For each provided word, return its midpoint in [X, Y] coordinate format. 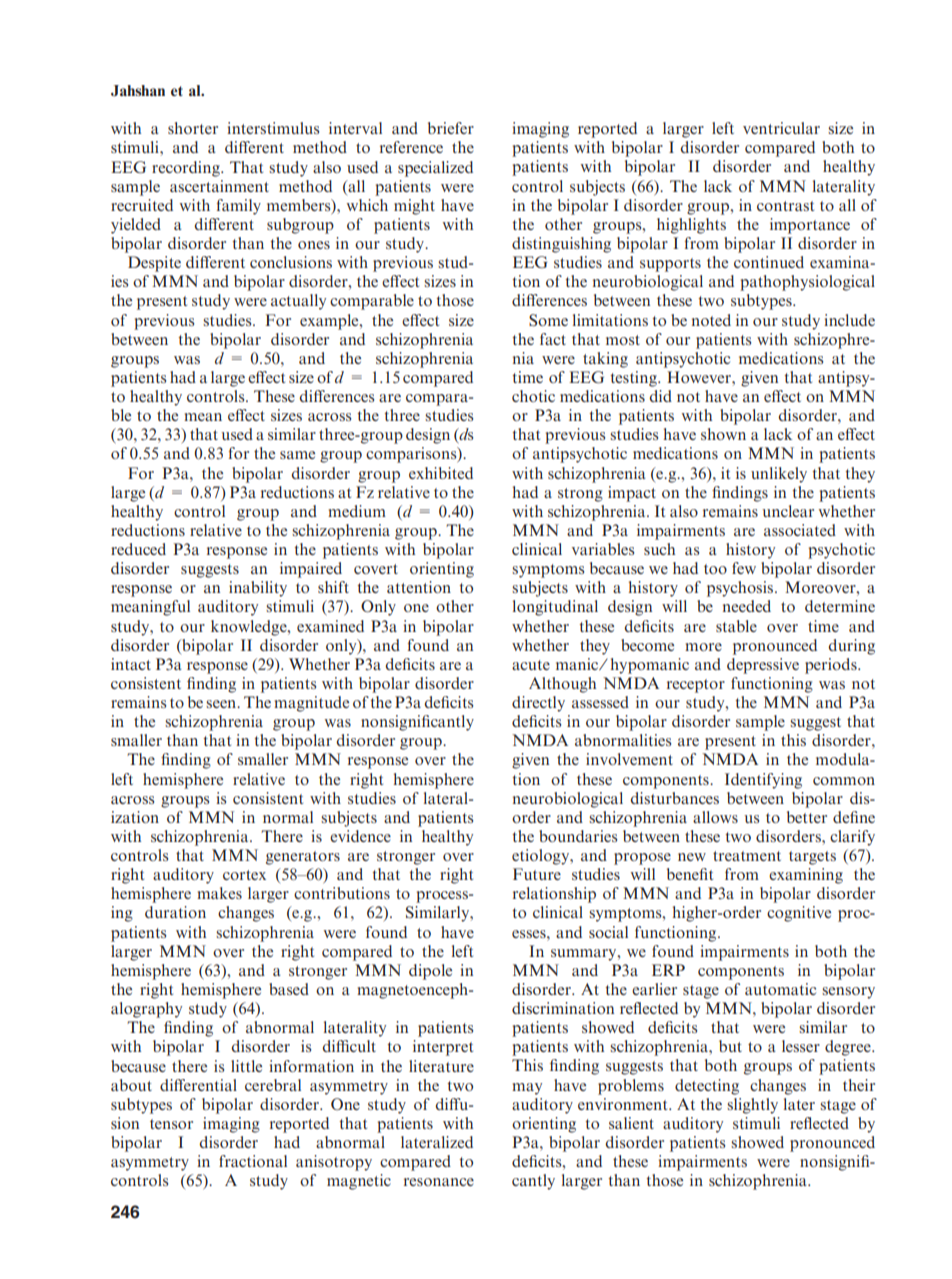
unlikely [779, 475]
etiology [542, 857]
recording [187, 169]
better [807, 817]
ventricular [781, 128]
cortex [244, 875]
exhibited [441, 473]
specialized [435, 169]
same [297, 455]
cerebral [273, 1085]
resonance [439, 1182]
